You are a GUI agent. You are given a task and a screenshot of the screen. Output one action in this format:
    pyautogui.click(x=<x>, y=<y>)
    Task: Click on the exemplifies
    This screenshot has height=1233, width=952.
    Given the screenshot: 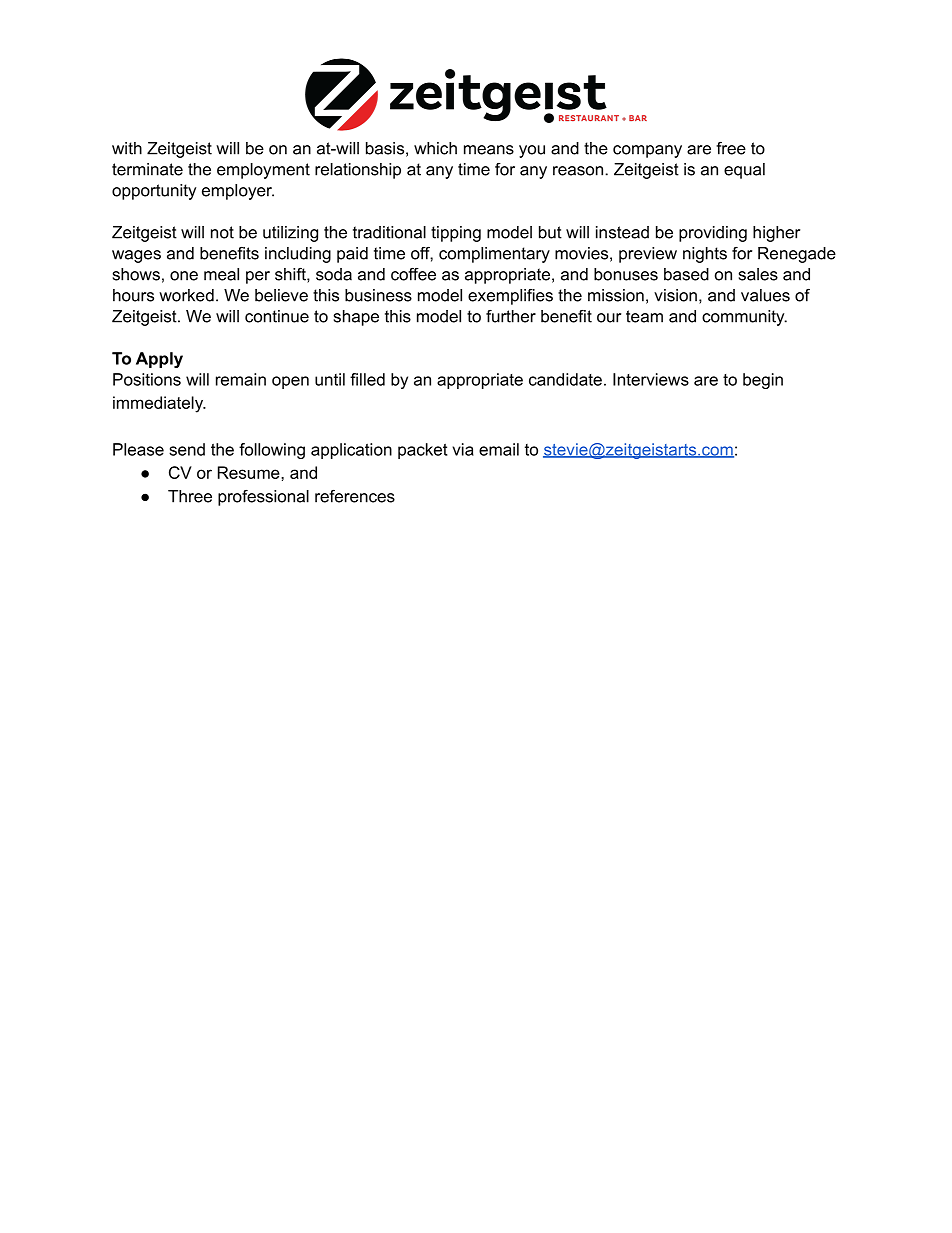 What is the action you would take?
    pyautogui.click(x=510, y=297)
